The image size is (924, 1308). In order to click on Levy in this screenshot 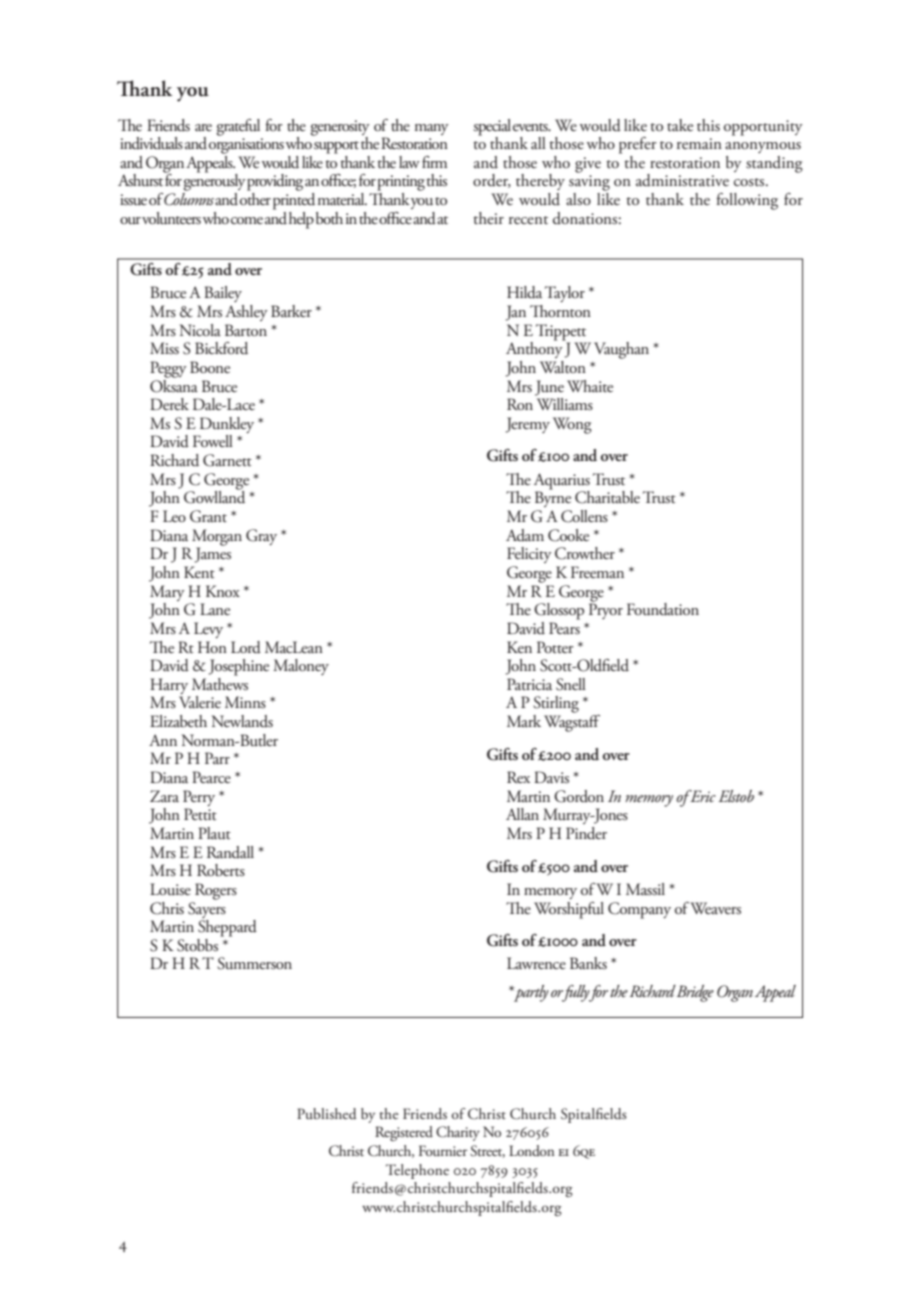, I will do `click(208, 630)`.
